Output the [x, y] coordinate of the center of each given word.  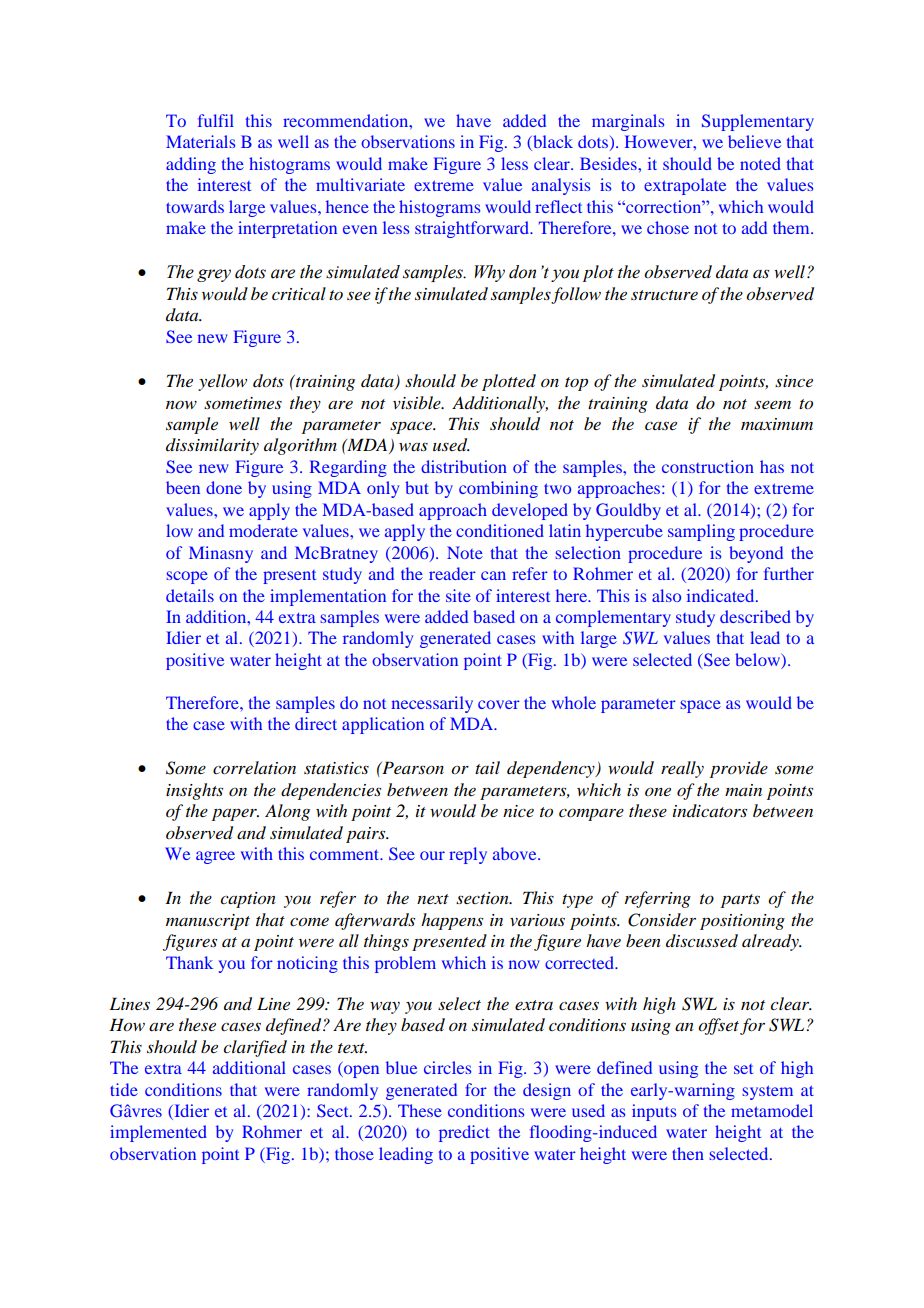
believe [754, 141]
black [552, 143]
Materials [201, 141]
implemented [158, 1133]
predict [464, 1133]
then [688, 1153]
